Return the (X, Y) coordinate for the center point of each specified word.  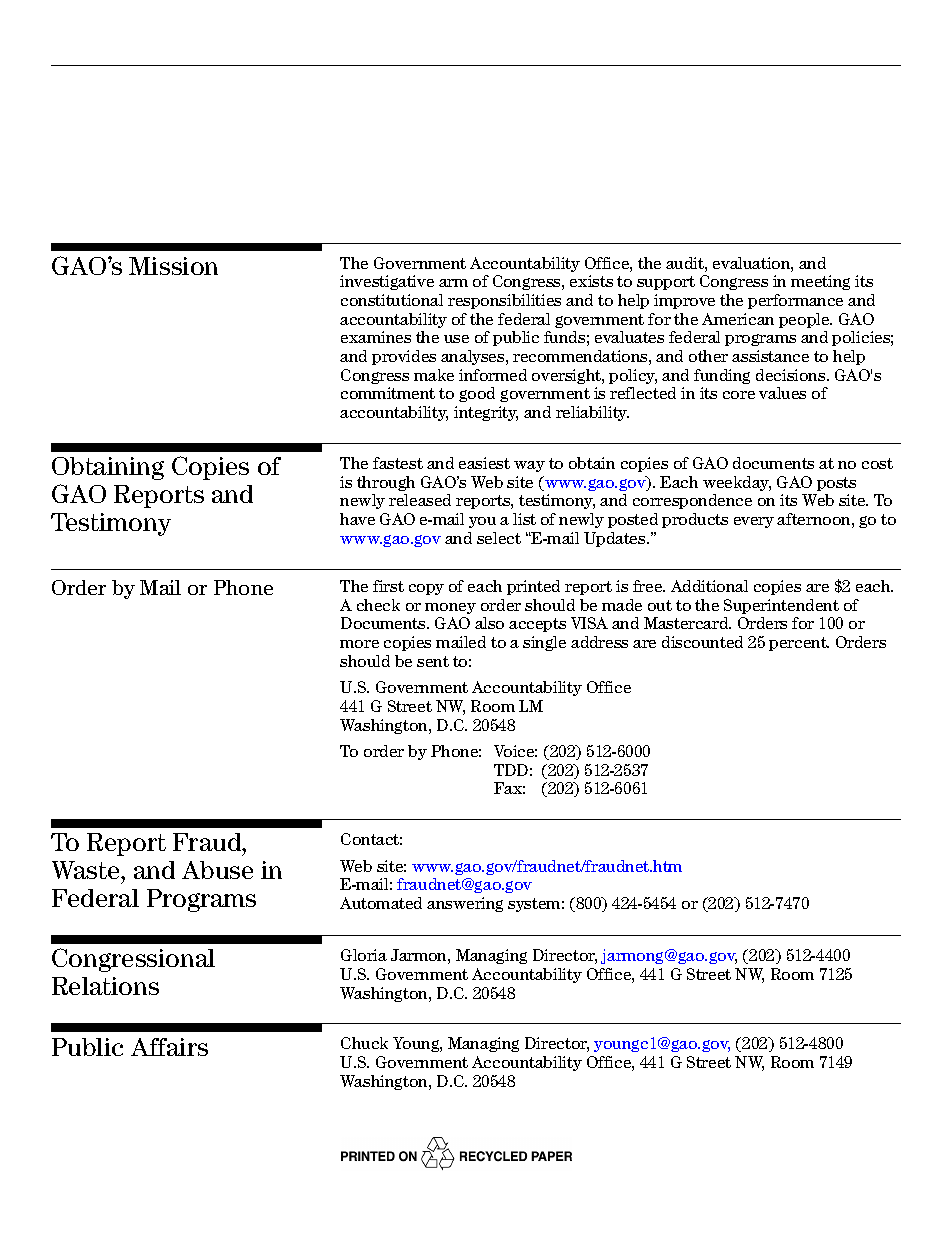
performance (795, 301)
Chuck (364, 1043)
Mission (173, 266)
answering (465, 904)
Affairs (169, 1047)
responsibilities (504, 301)
